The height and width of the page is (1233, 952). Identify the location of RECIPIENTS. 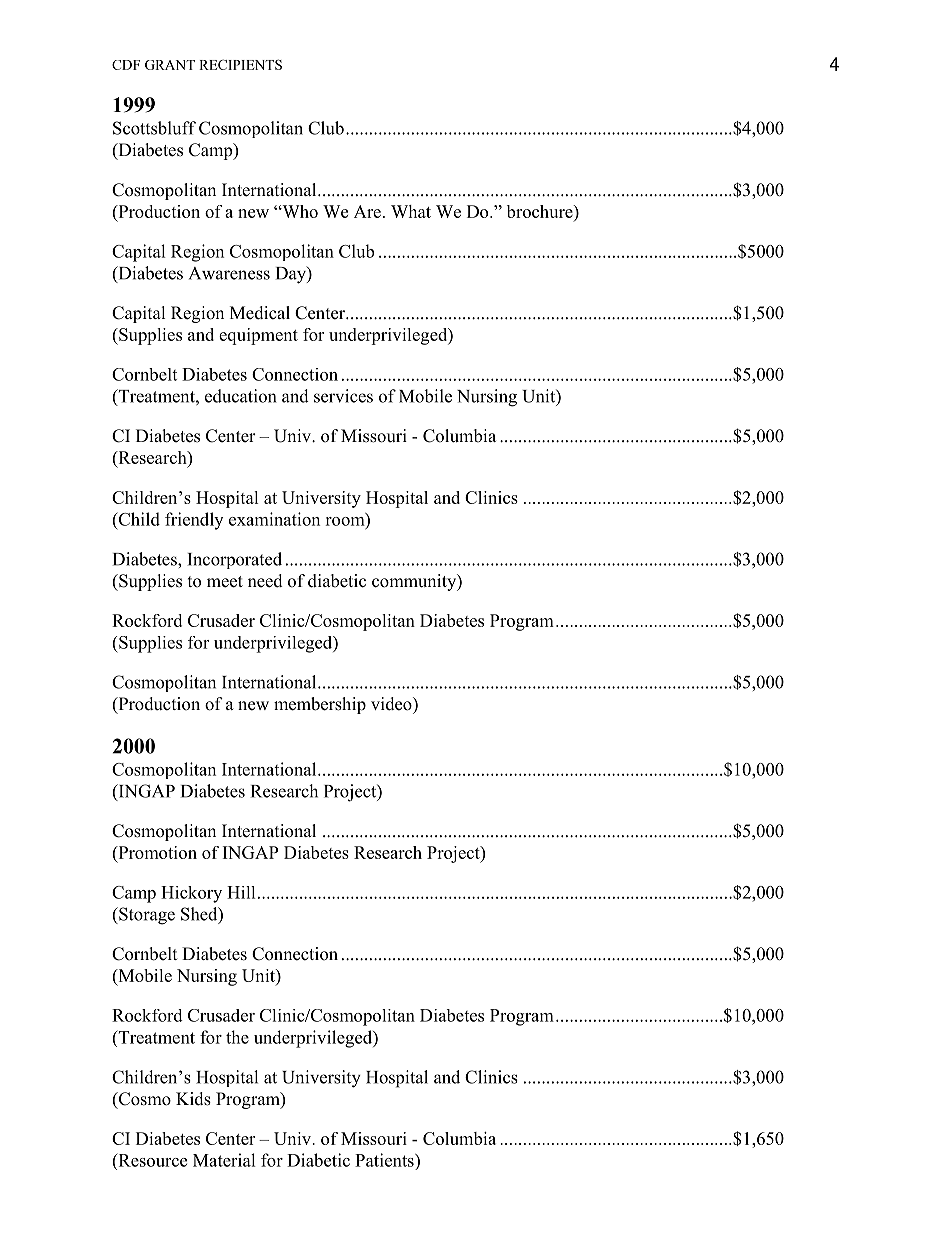
(240, 64).
